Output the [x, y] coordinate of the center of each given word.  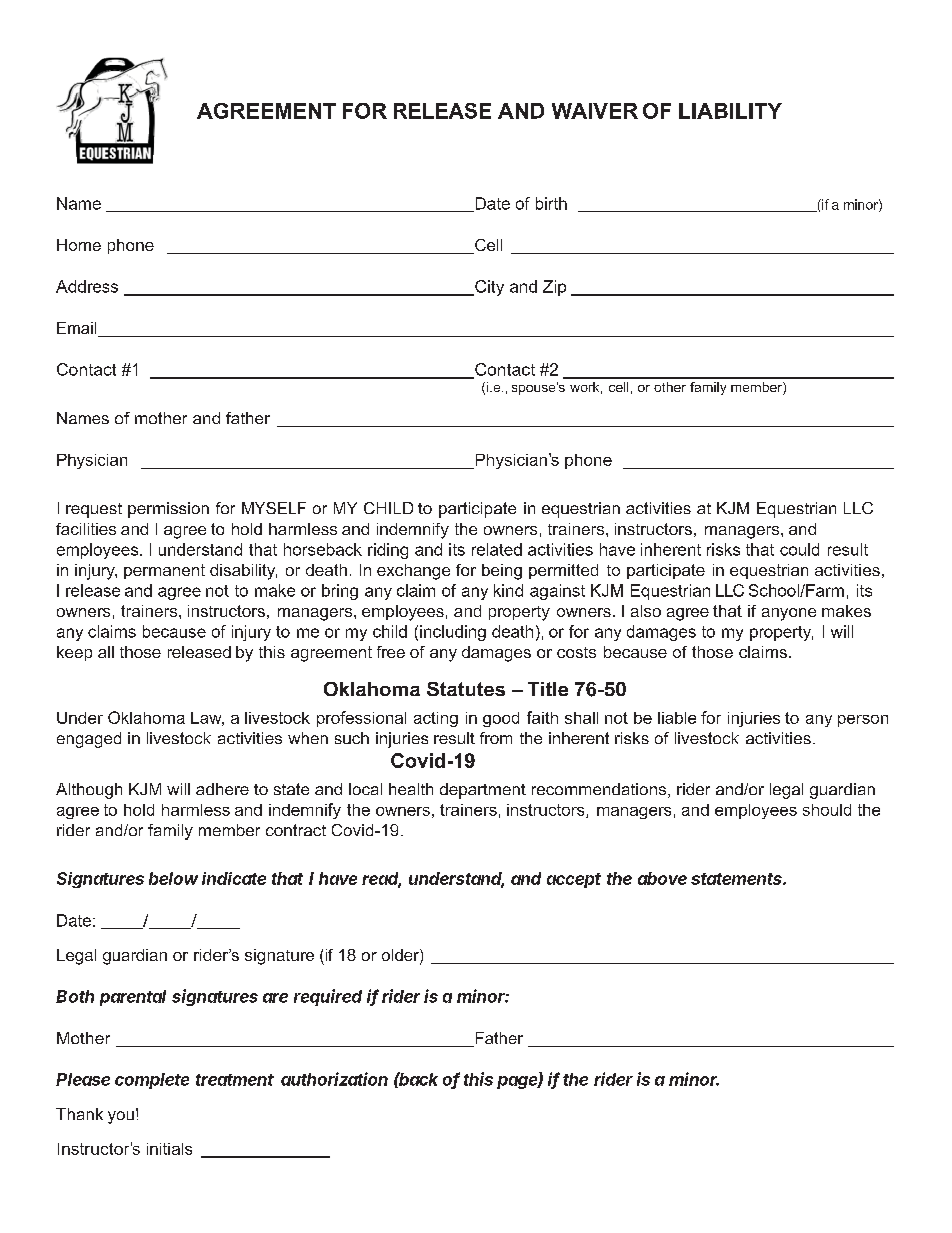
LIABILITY [730, 111]
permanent [164, 571]
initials [169, 1149]
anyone [789, 614]
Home [79, 245]
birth [551, 203]
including [453, 633]
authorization [334, 1079]
